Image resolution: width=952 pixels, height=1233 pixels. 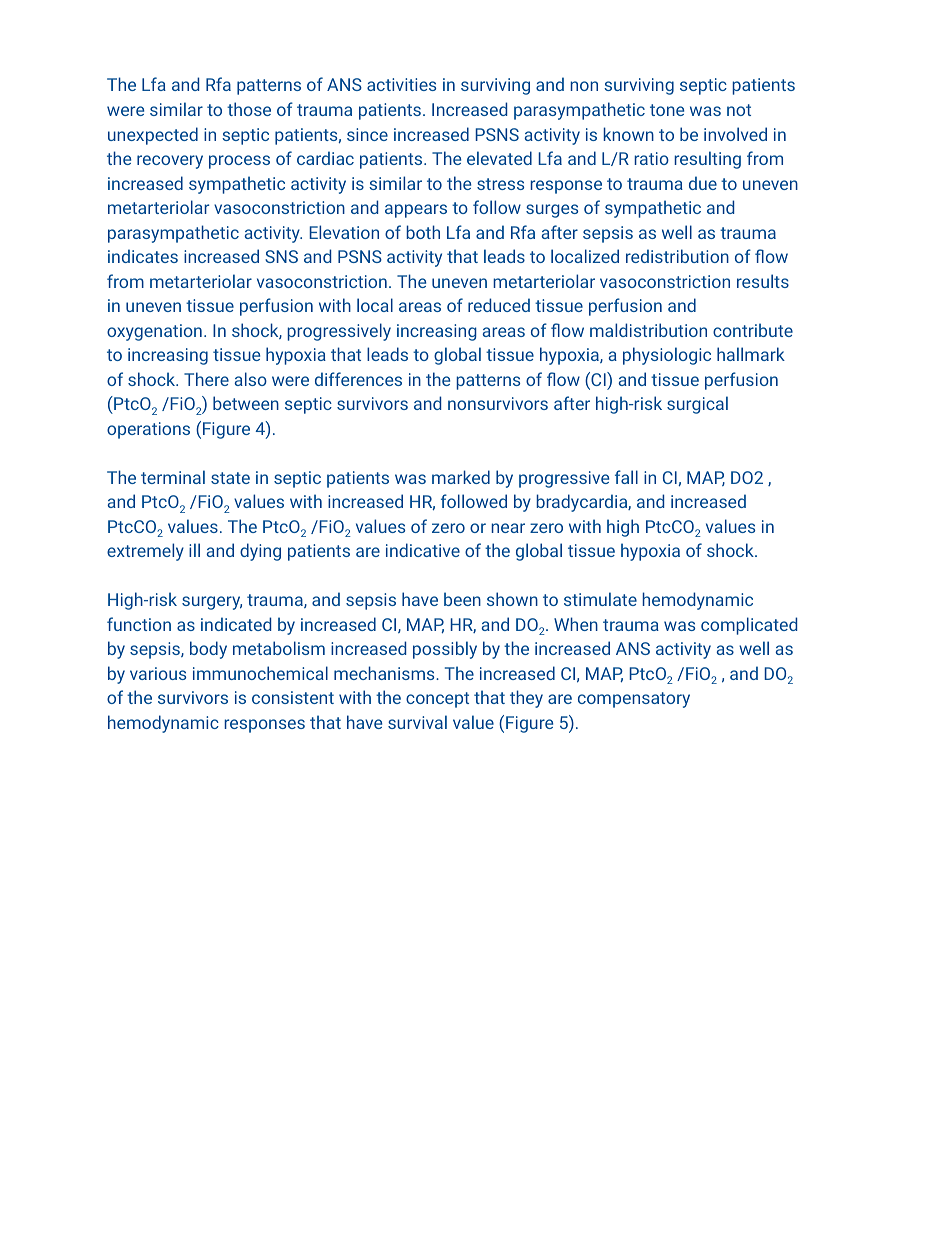 What do you see at coordinates (697, 405) in the screenshot?
I see `surgical` at bounding box center [697, 405].
